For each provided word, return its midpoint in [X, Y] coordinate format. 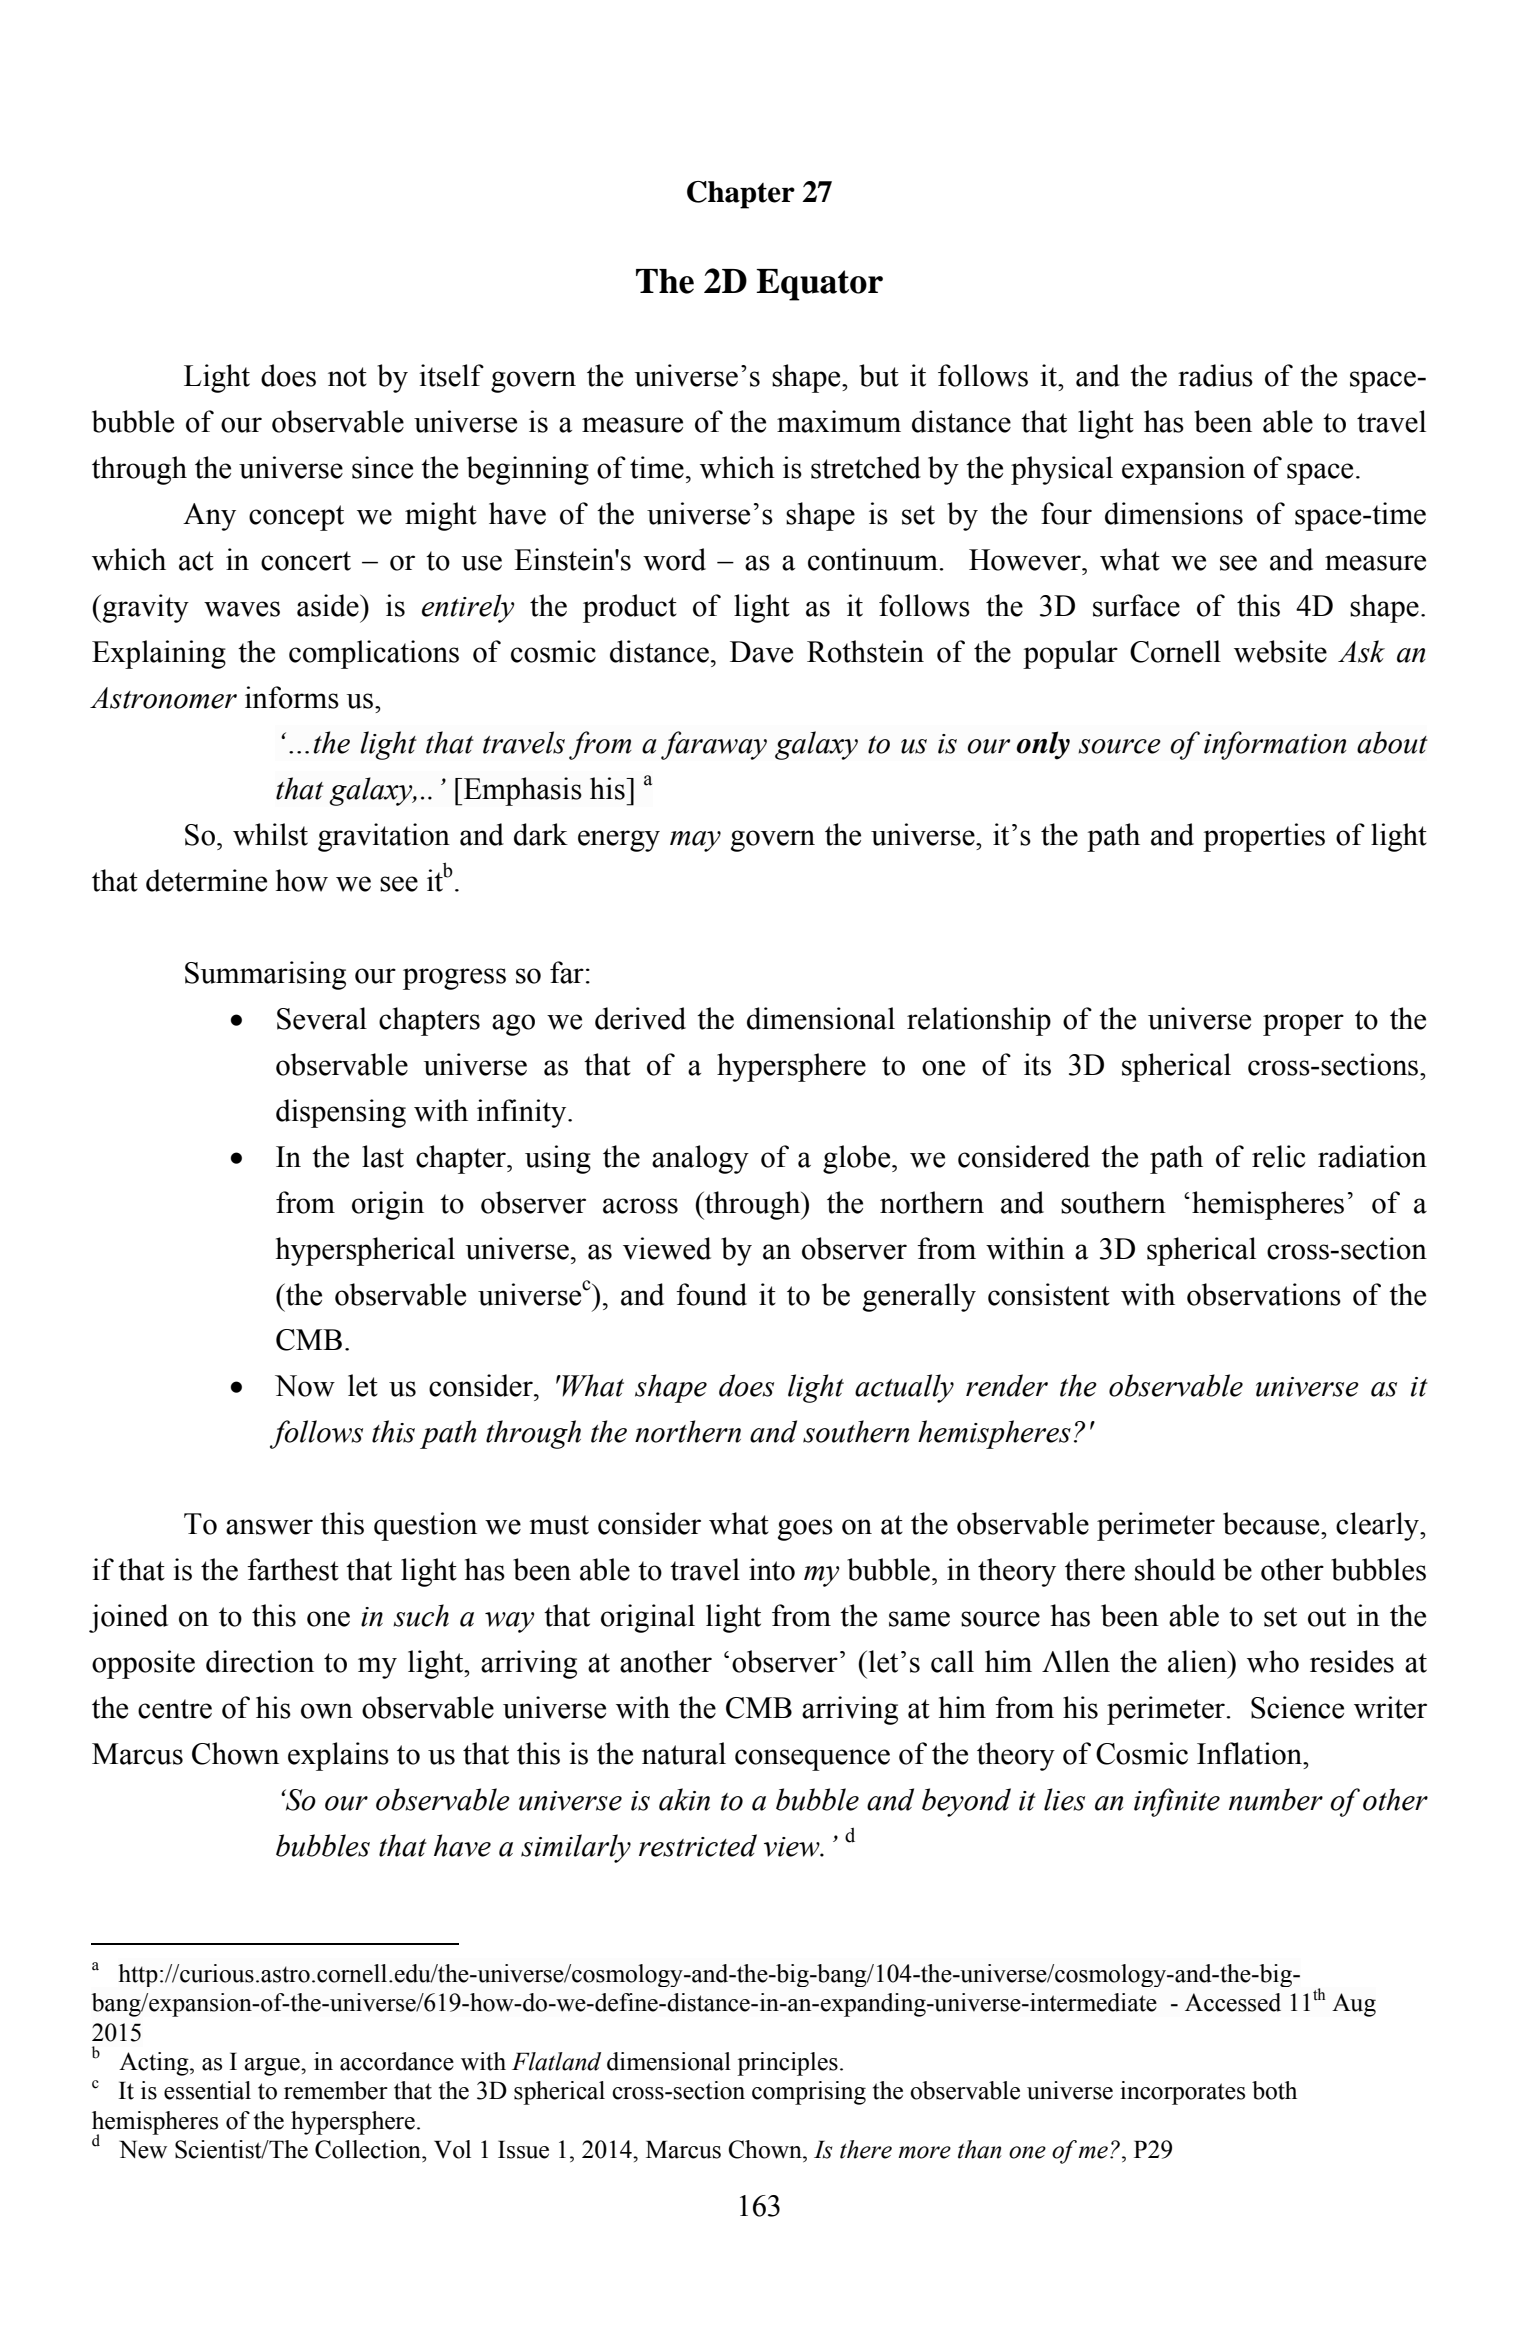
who [1273, 1661]
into [772, 1569]
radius [1215, 375]
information [1275, 745]
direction [260, 1661]
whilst [270, 834]
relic [1279, 1156]
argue [273, 2067]
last [383, 1156]
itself [451, 375]
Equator [819, 285]
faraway [714, 745]
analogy [700, 1159]
